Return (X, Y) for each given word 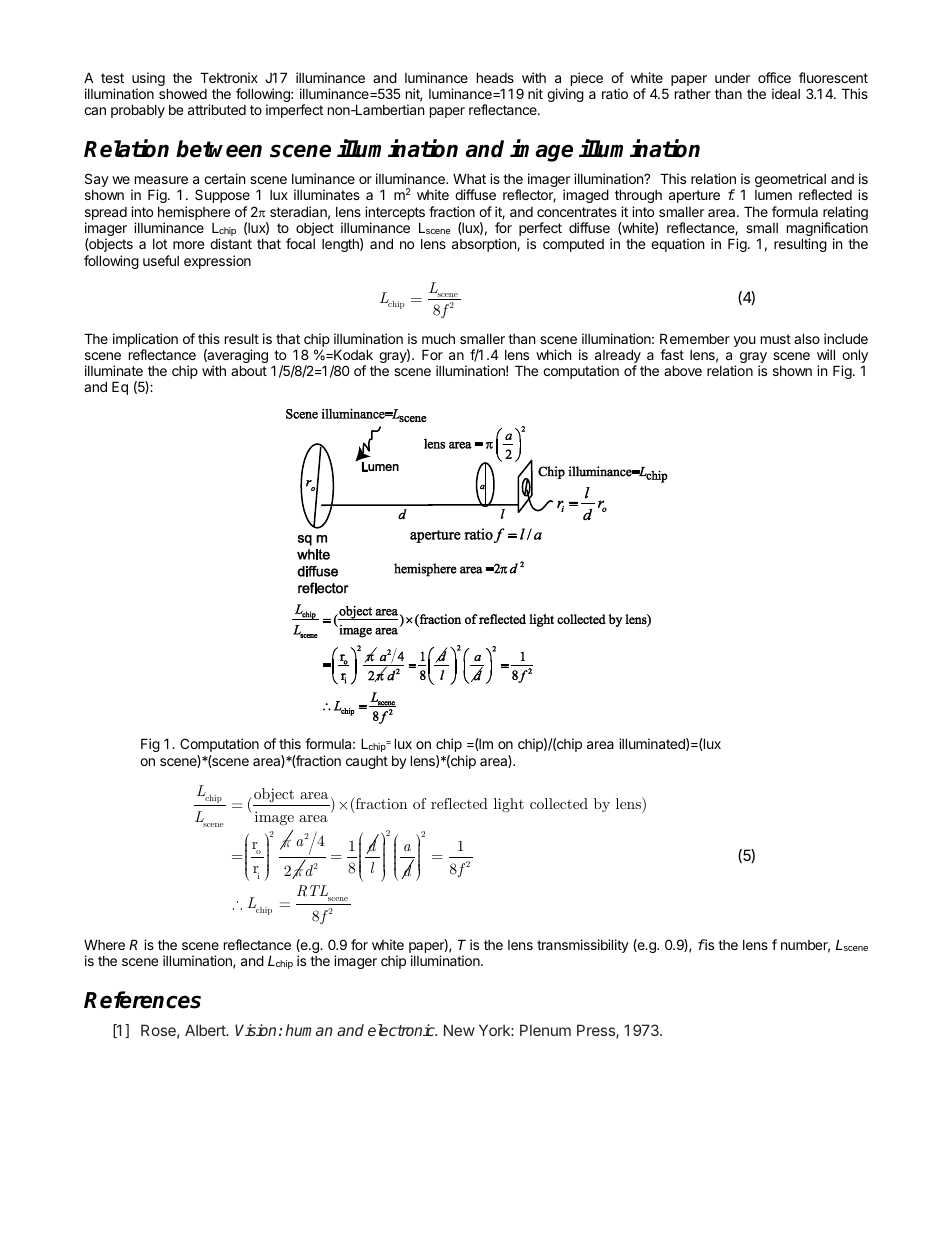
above (683, 370)
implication (145, 341)
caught (367, 762)
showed (183, 93)
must (776, 339)
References (142, 1000)
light (509, 805)
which (554, 354)
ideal (786, 93)
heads (495, 77)
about (249, 370)
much (438, 338)
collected (559, 803)
